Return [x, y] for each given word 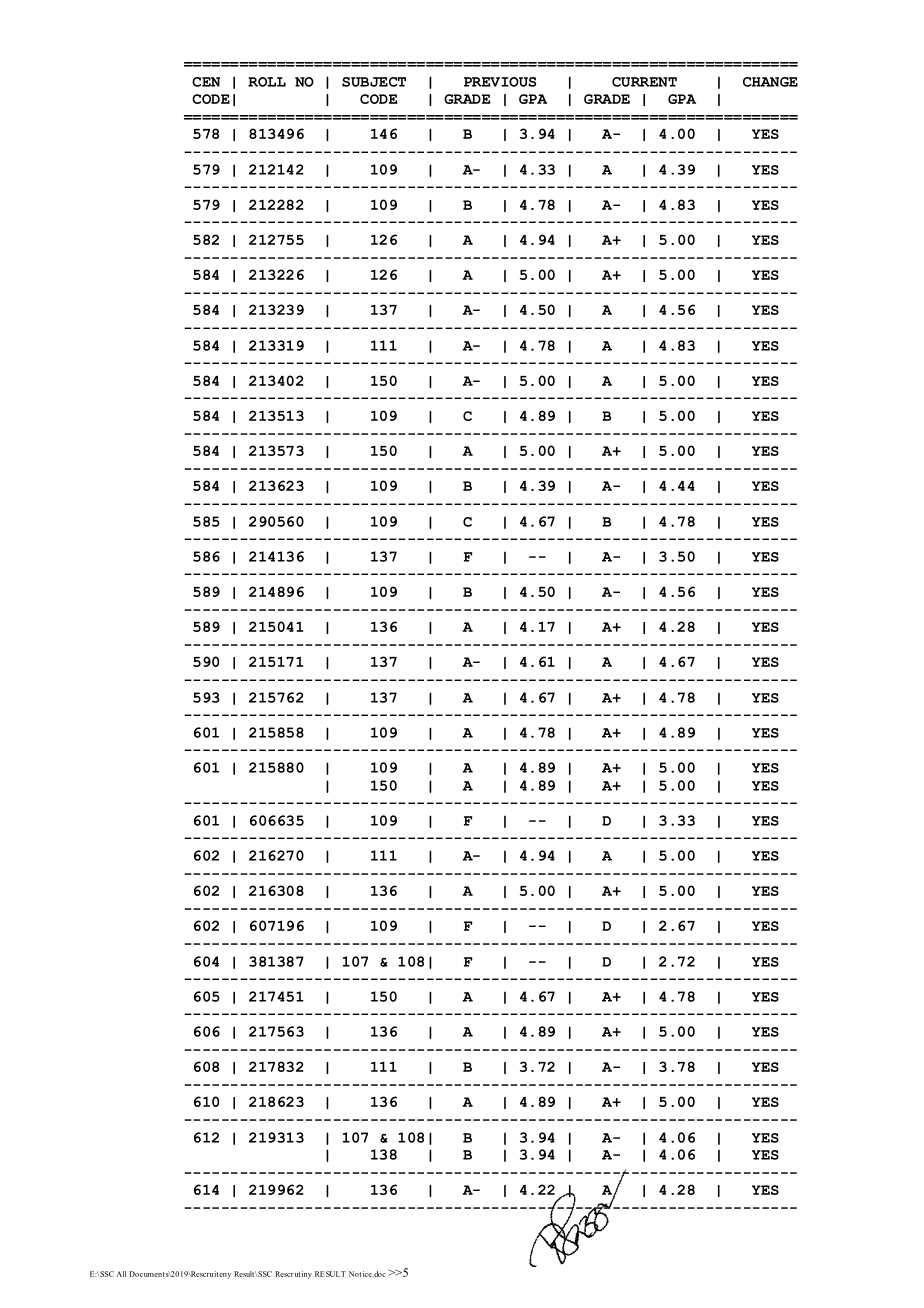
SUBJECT [374, 82]
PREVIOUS [500, 82]
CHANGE [770, 82]
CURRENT [644, 82]
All [121, 1274]
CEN [206, 82]
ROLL [267, 82]
